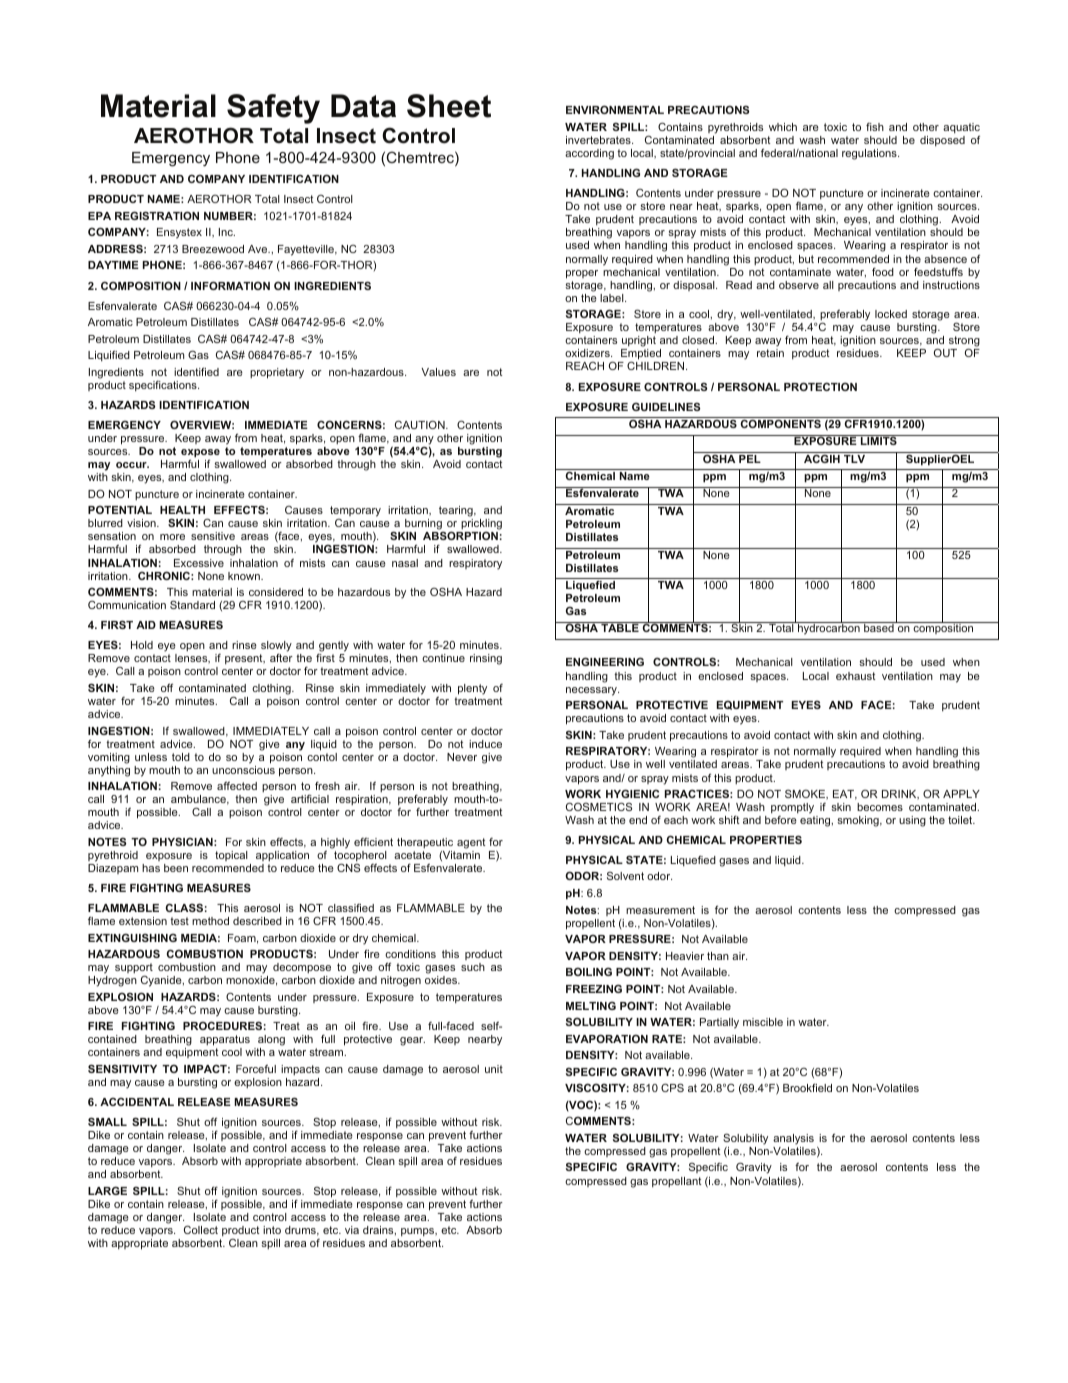 The height and width of the screenshot is (1383, 1068). I want to click on Safety, so click(273, 109).
